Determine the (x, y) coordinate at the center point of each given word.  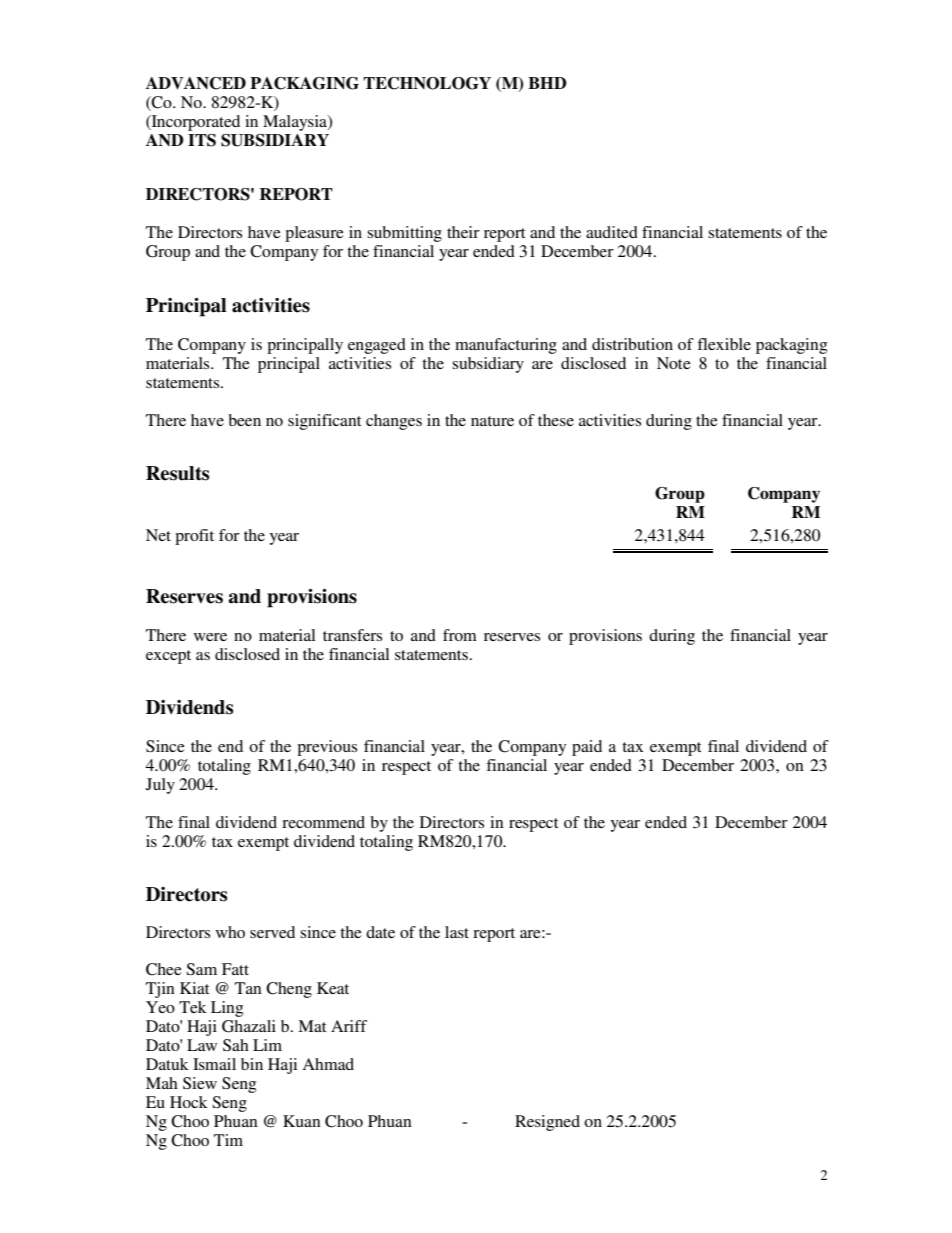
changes (394, 422)
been (244, 420)
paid (587, 748)
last (457, 932)
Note (674, 363)
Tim (228, 1140)
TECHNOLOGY (427, 83)
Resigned (547, 1123)
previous (327, 748)
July (160, 786)
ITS (202, 140)
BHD (547, 83)
